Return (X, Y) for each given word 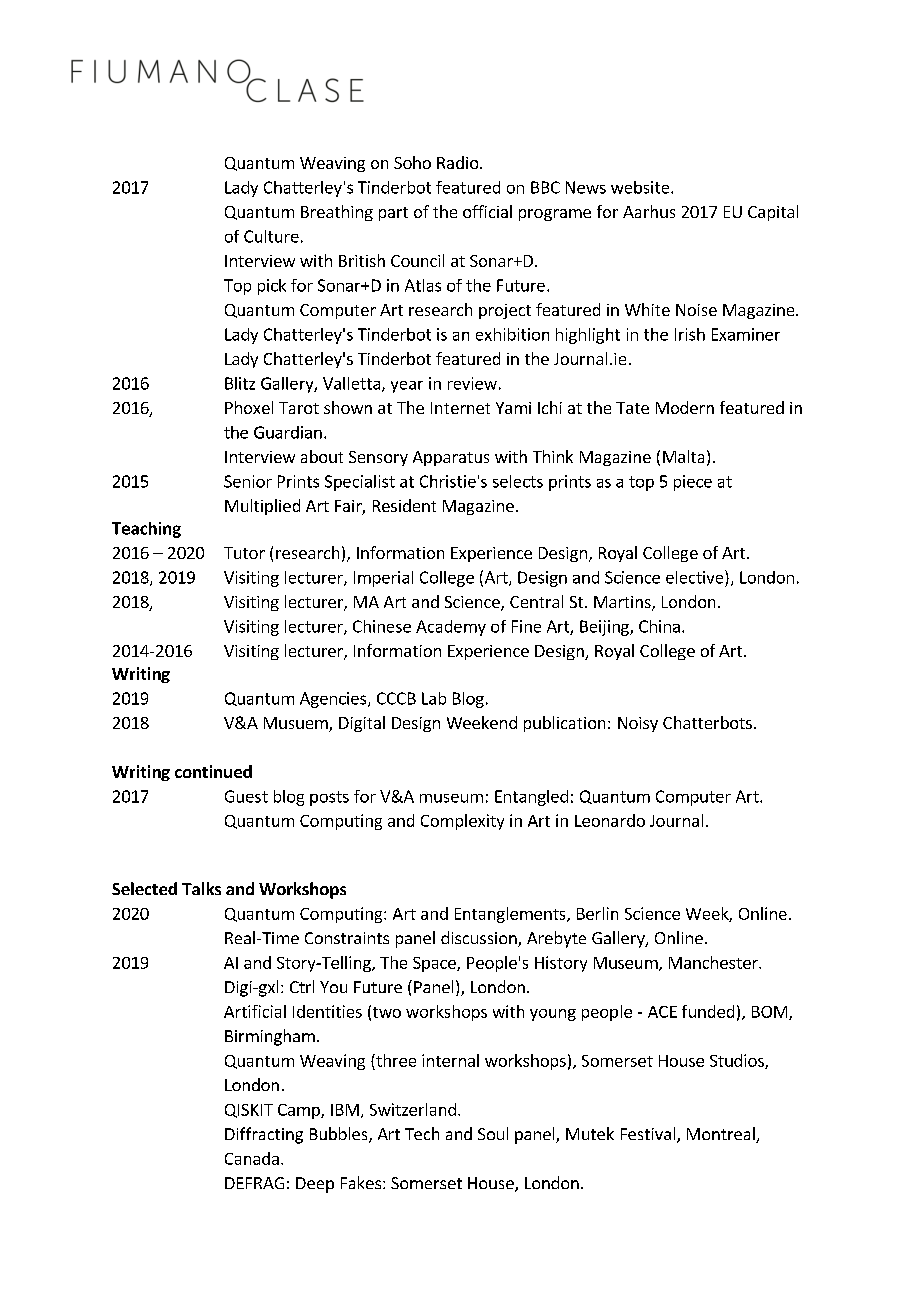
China (659, 626)
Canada (252, 1158)
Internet (460, 408)
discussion (480, 939)
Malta (683, 456)
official (487, 211)
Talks (201, 888)
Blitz (240, 383)
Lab (434, 698)
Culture (271, 236)
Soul (493, 1133)
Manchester (714, 962)
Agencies (334, 700)
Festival (649, 1135)
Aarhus (649, 211)
